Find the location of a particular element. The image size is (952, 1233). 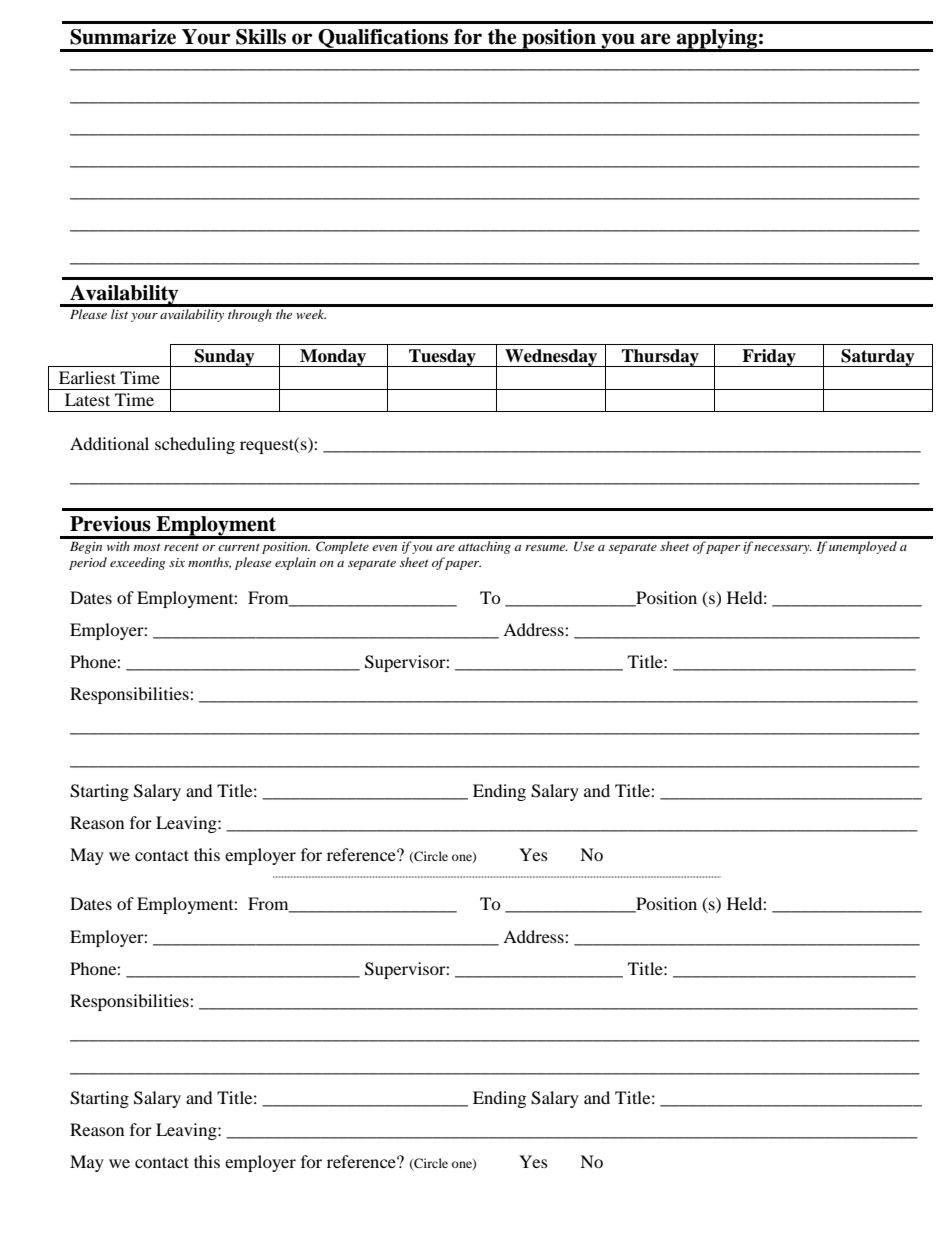

Sunday is located at coordinates (225, 358).
